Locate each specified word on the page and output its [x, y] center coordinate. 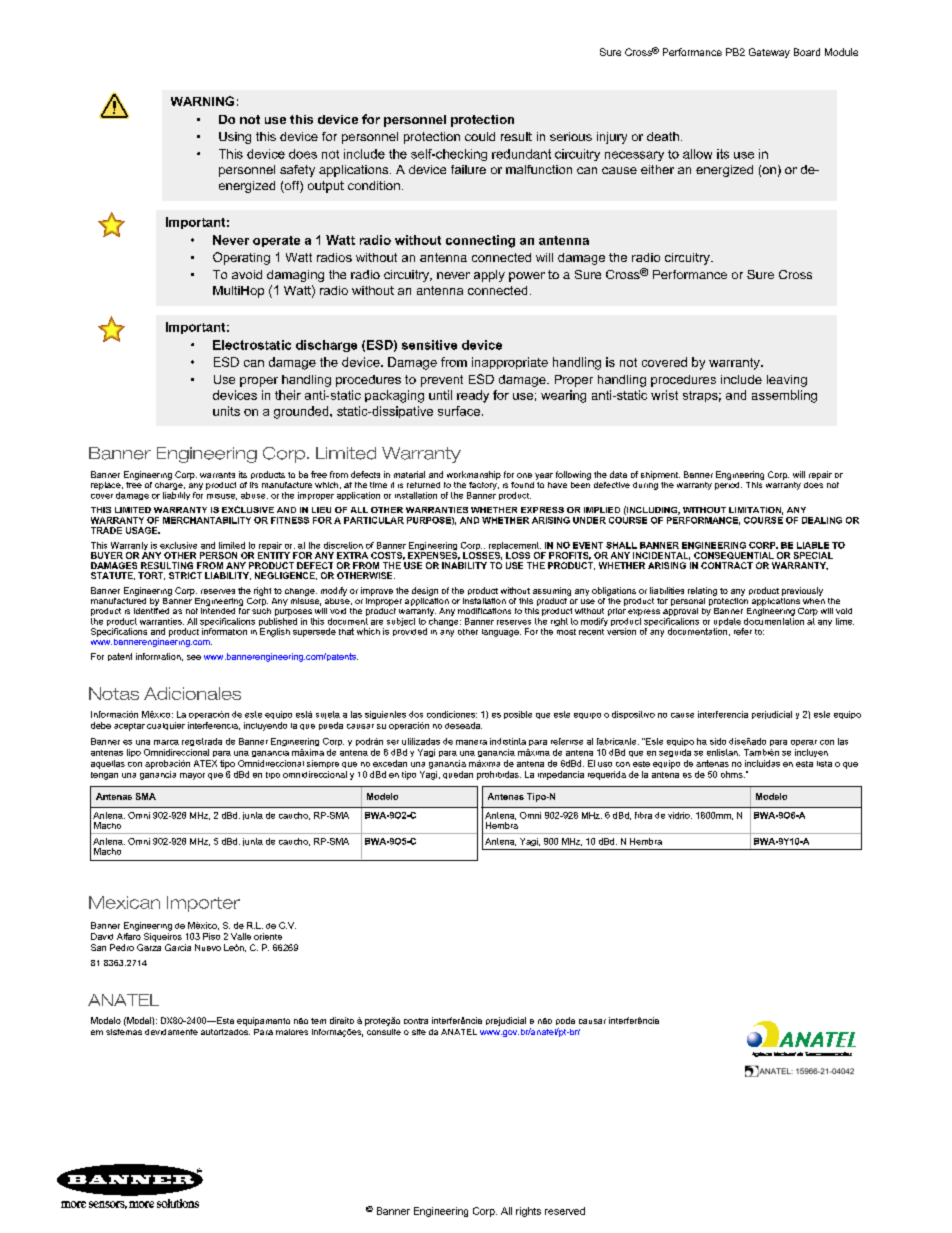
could [480, 136]
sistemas [124, 1032]
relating [702, 591]
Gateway [769, 53]
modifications [484, 611]
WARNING [202, 101]
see [194, 657]
